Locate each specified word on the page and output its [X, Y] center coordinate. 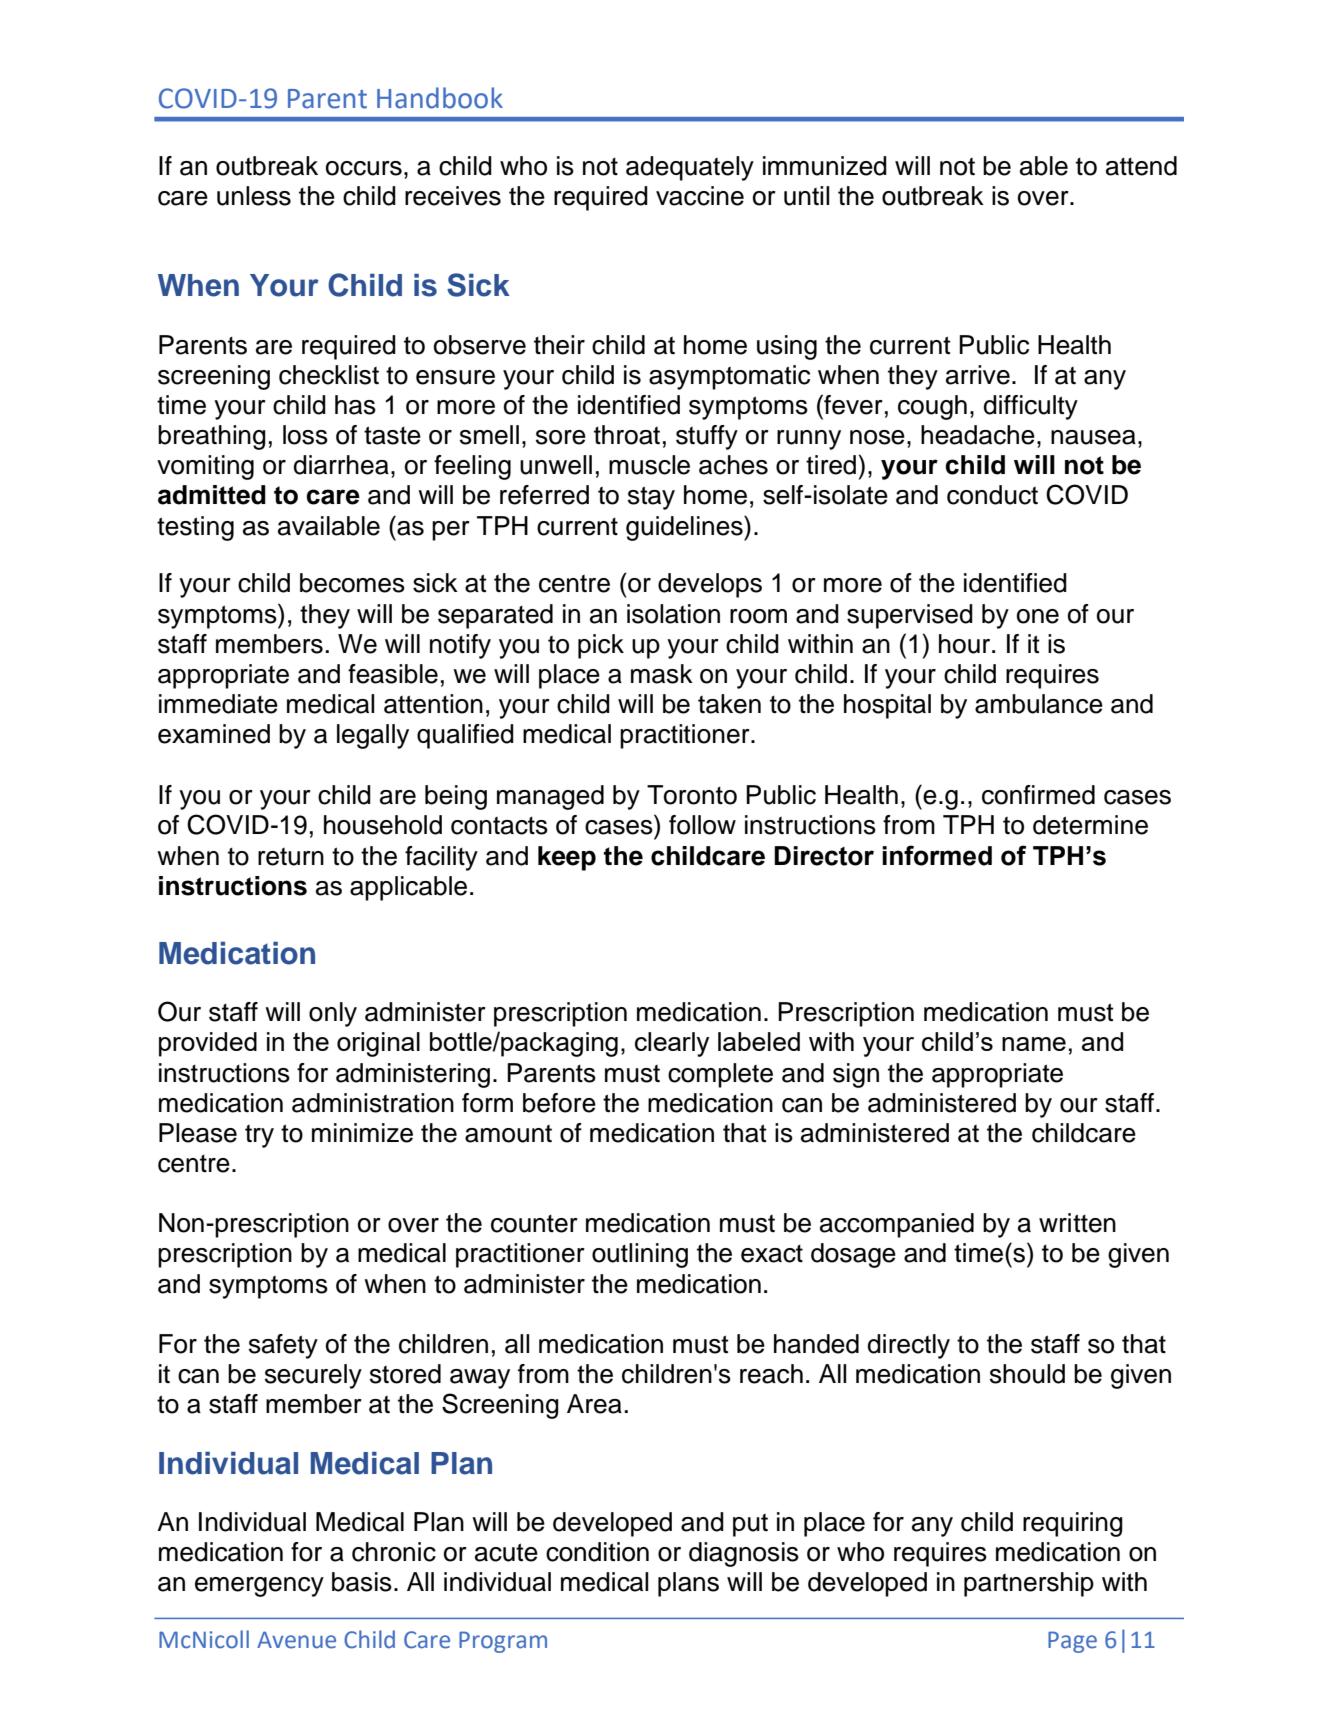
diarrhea [341, 465]
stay [651, 498]
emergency [259, 1587]
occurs [364, 168]
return [291, 857]
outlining [640, 1255]
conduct [992, 495]
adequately [690, 168]
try [259, 1136]
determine [1090, 825]
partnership [1029, 1584]
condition [597, 1552]
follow [702, 825]
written [1077, 1223]
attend [1141, 166]
